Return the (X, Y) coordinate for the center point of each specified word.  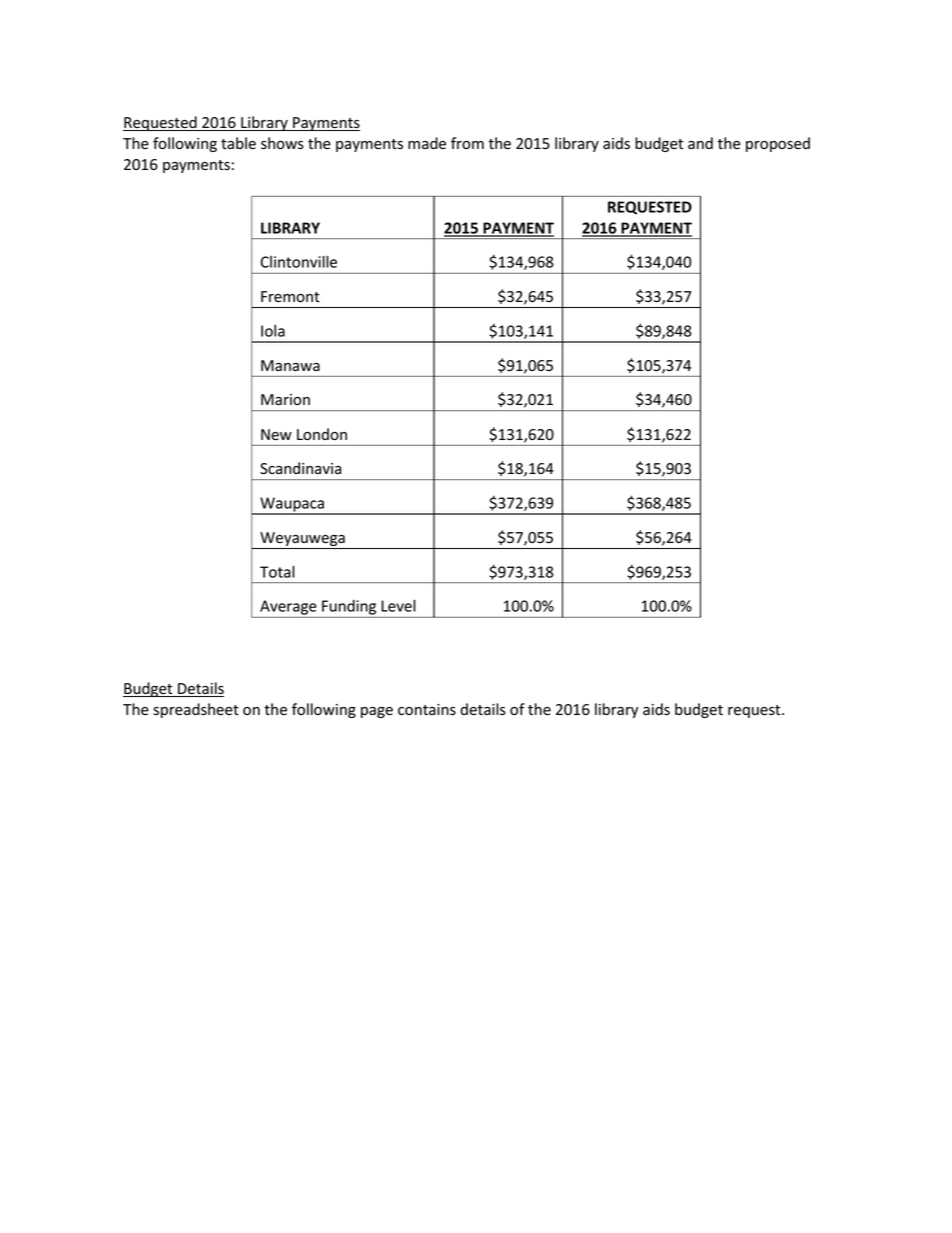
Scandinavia (300, 468)
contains (427, 710)
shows (282, 143)
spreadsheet (196, 710)
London (322, 434)
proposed (778, 144)
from (467, 143)
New (276, 435)
